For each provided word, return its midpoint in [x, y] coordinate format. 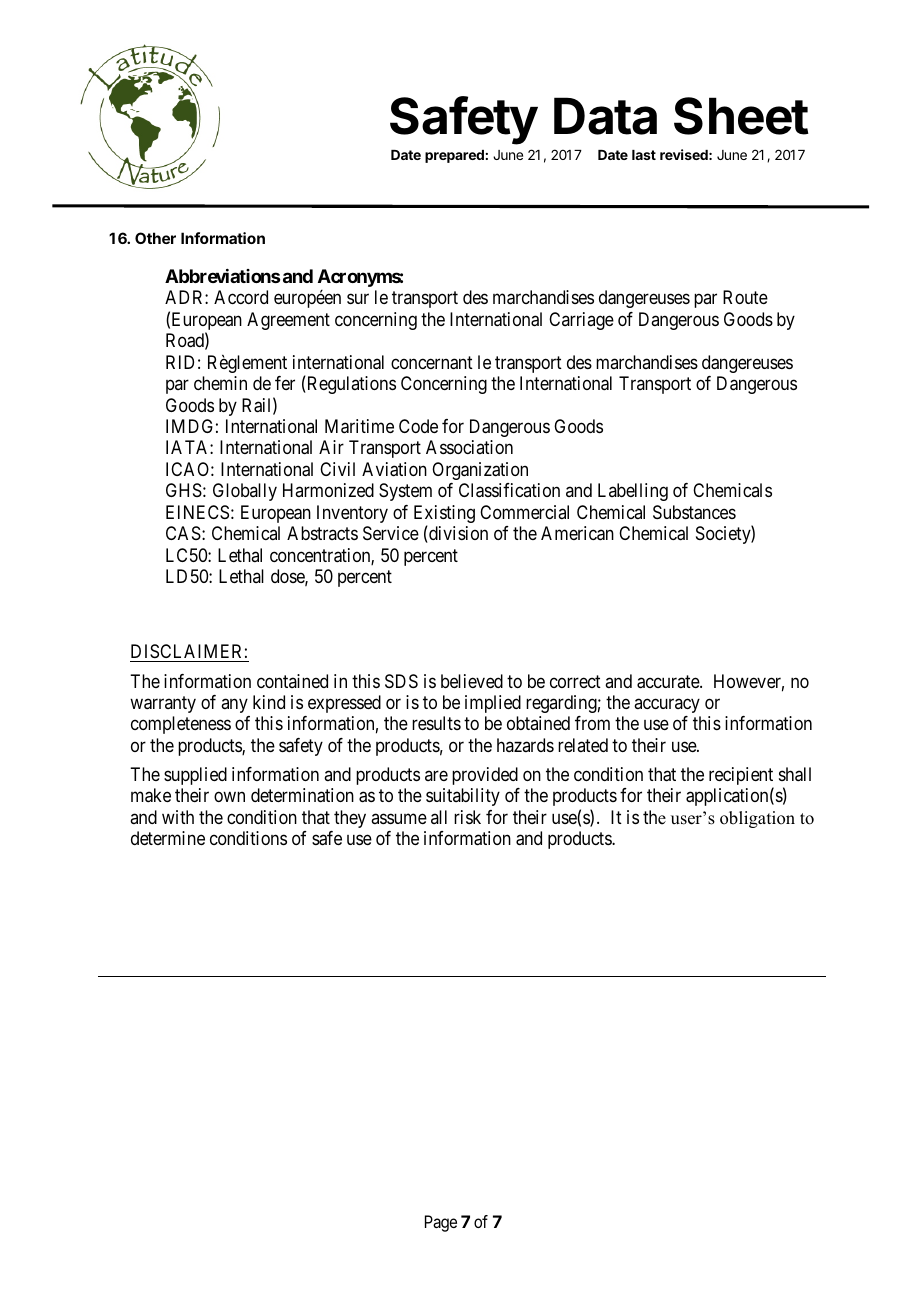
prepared [454, 156]
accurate [669, 682]
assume [399, 818]
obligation [757, 819]
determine [168, 838]
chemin [220, 383]
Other [155, 238]
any [234, 705]
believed [472, 681]
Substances [694, 512]
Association [469, 447]
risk [467, 817]
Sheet [741, 116]
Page [441, 1223]
